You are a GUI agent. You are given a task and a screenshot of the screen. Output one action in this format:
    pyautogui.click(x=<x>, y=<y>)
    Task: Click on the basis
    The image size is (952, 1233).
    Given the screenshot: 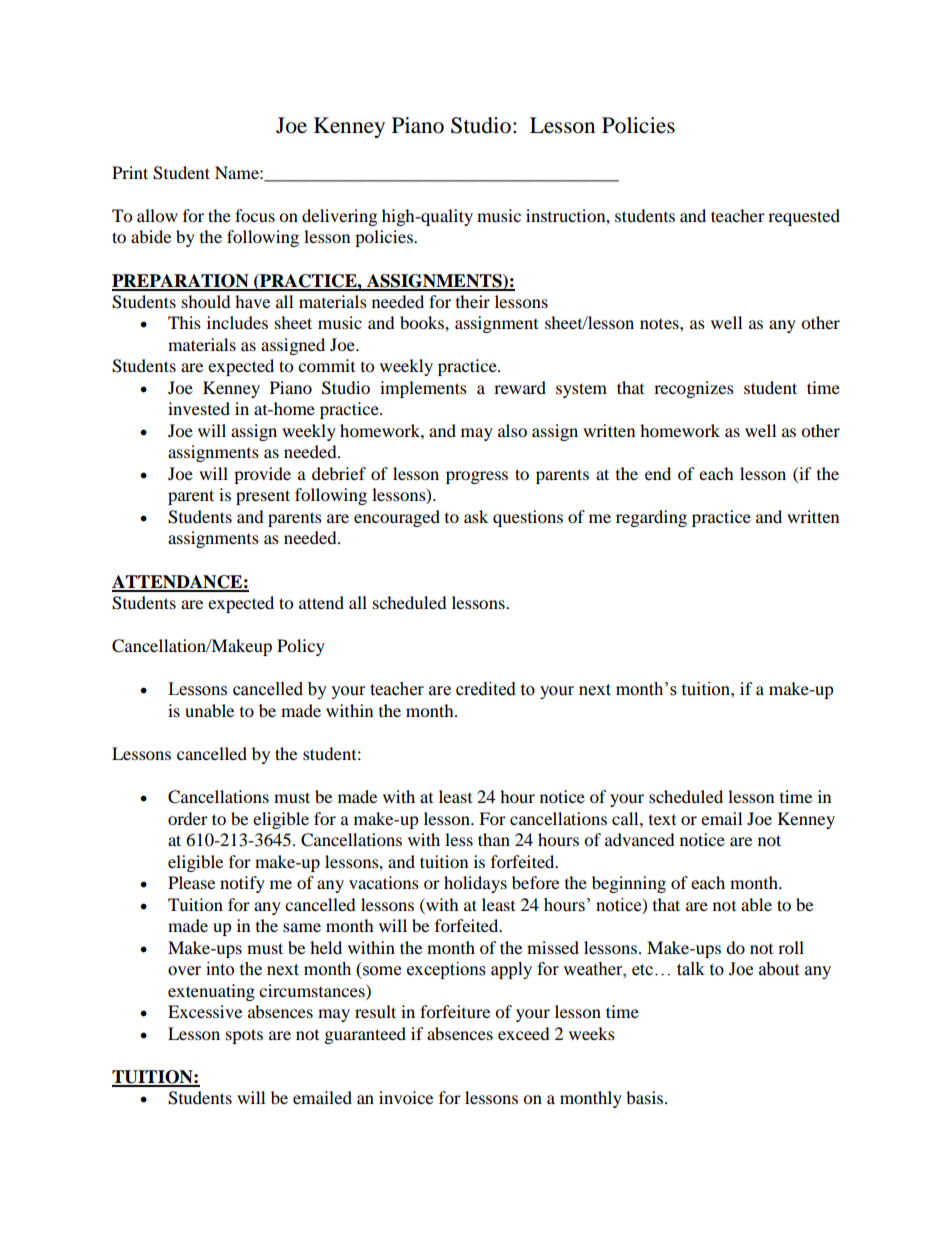 What is the action you would take?
    pyautogui.click(x=646, y=1097)
